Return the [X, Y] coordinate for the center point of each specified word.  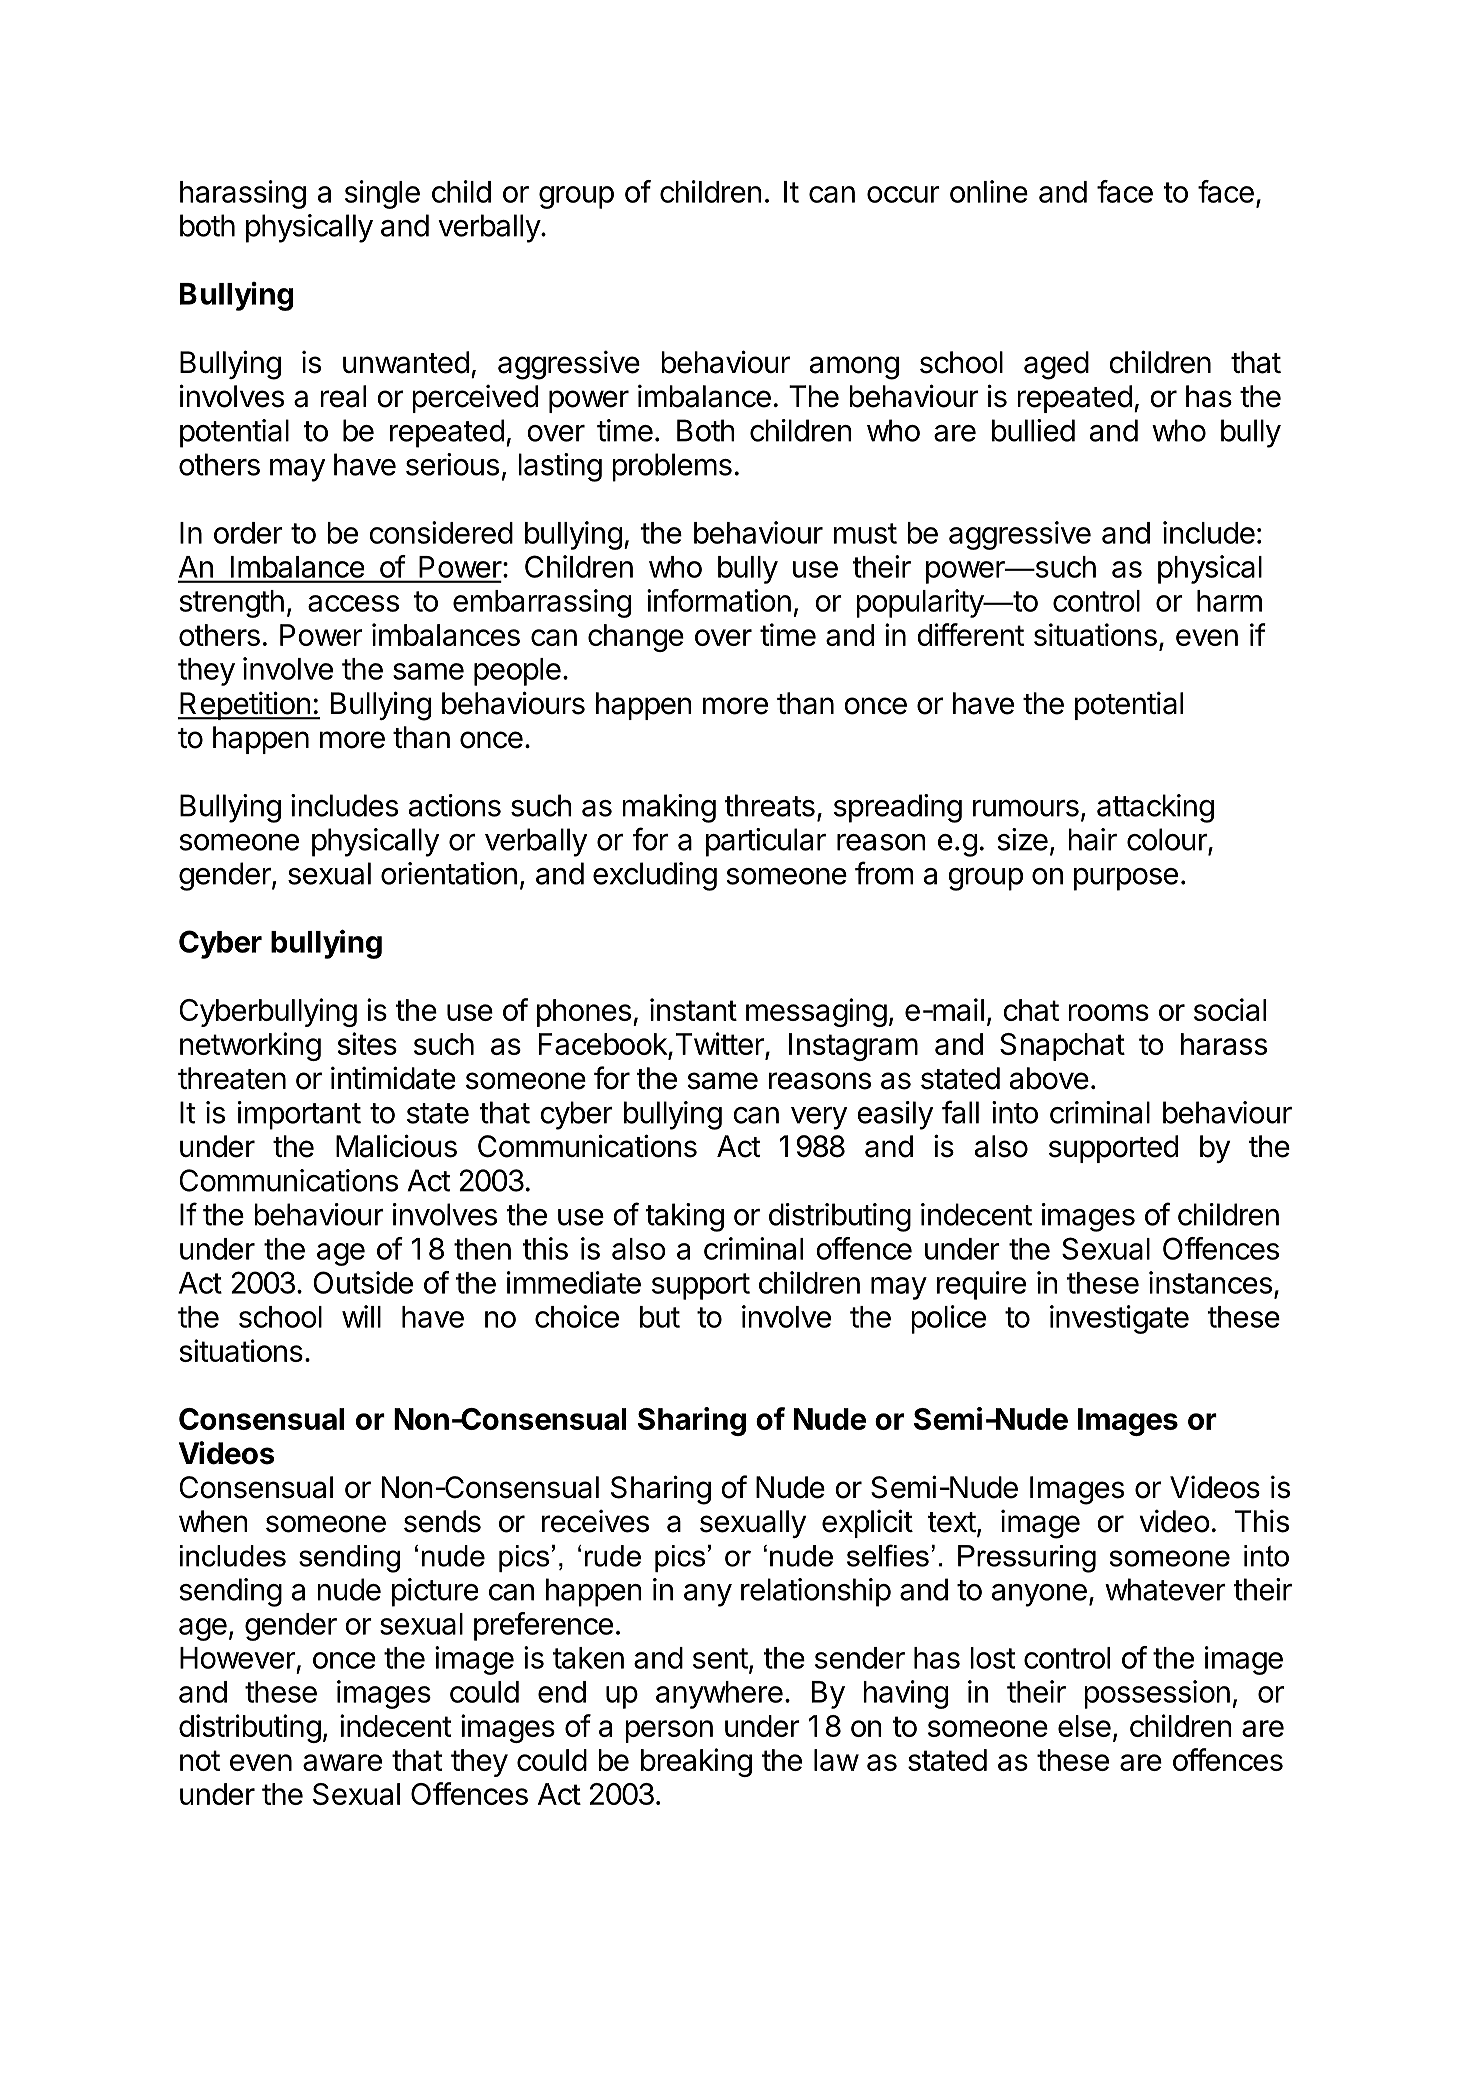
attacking [1155, 808]
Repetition [245, 705]
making [669, 808]
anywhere [719, 1695]
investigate [1119, 1319]
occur [903, 194]
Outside [363, 1282]
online [989, 191]
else [1084, 1726]
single [382, 194]
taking [684, 1217]
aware [342, 1762]
